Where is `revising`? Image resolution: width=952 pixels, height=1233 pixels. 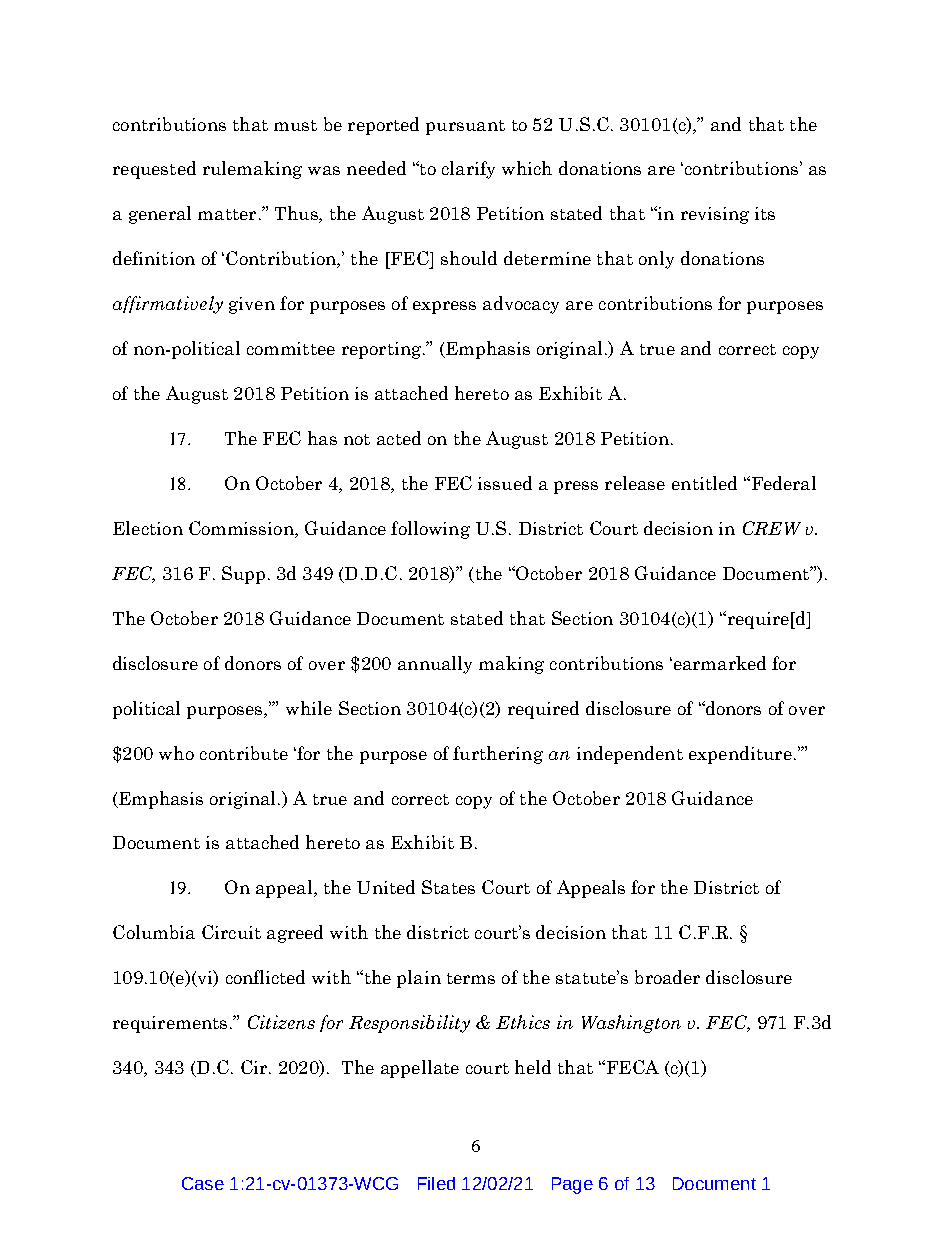
revising is located at coordinates (715, 215).
